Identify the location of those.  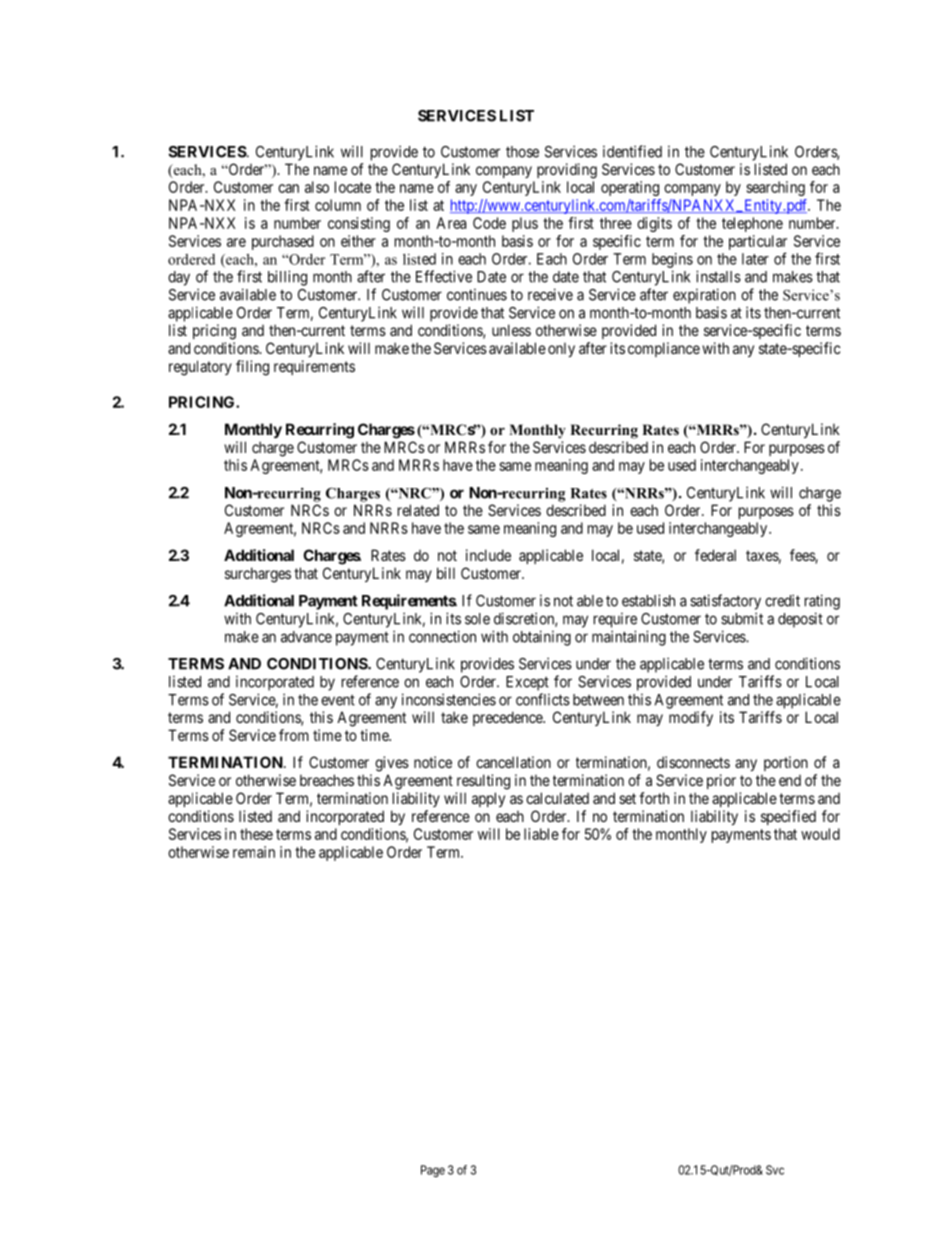
(522, 152).
